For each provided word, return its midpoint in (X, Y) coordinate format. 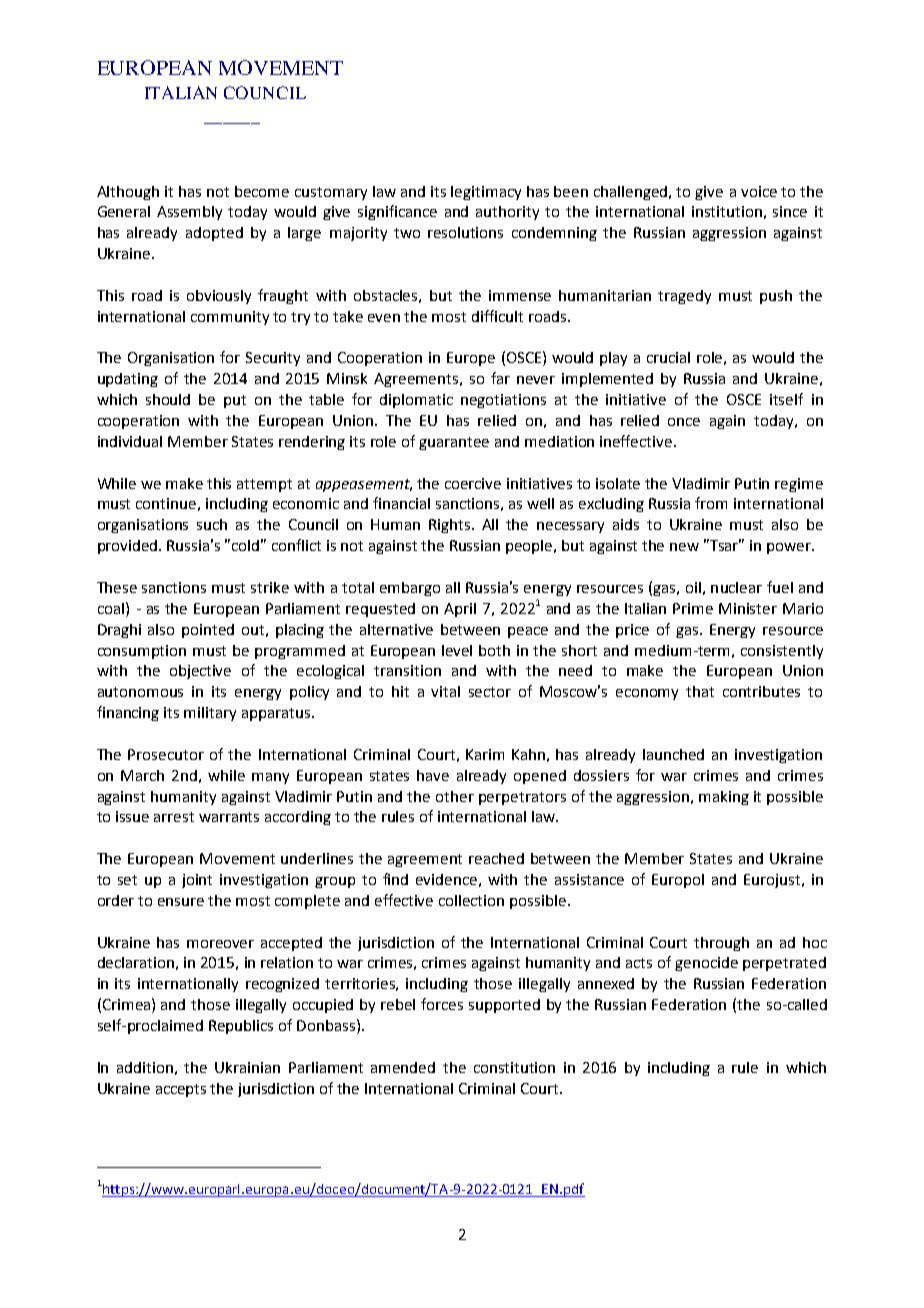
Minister (748, 608)
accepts (181, 1090)
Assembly (189, 213)
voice (759, 191)
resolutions (465, 232)
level (457, 650)
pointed (208, 631)
